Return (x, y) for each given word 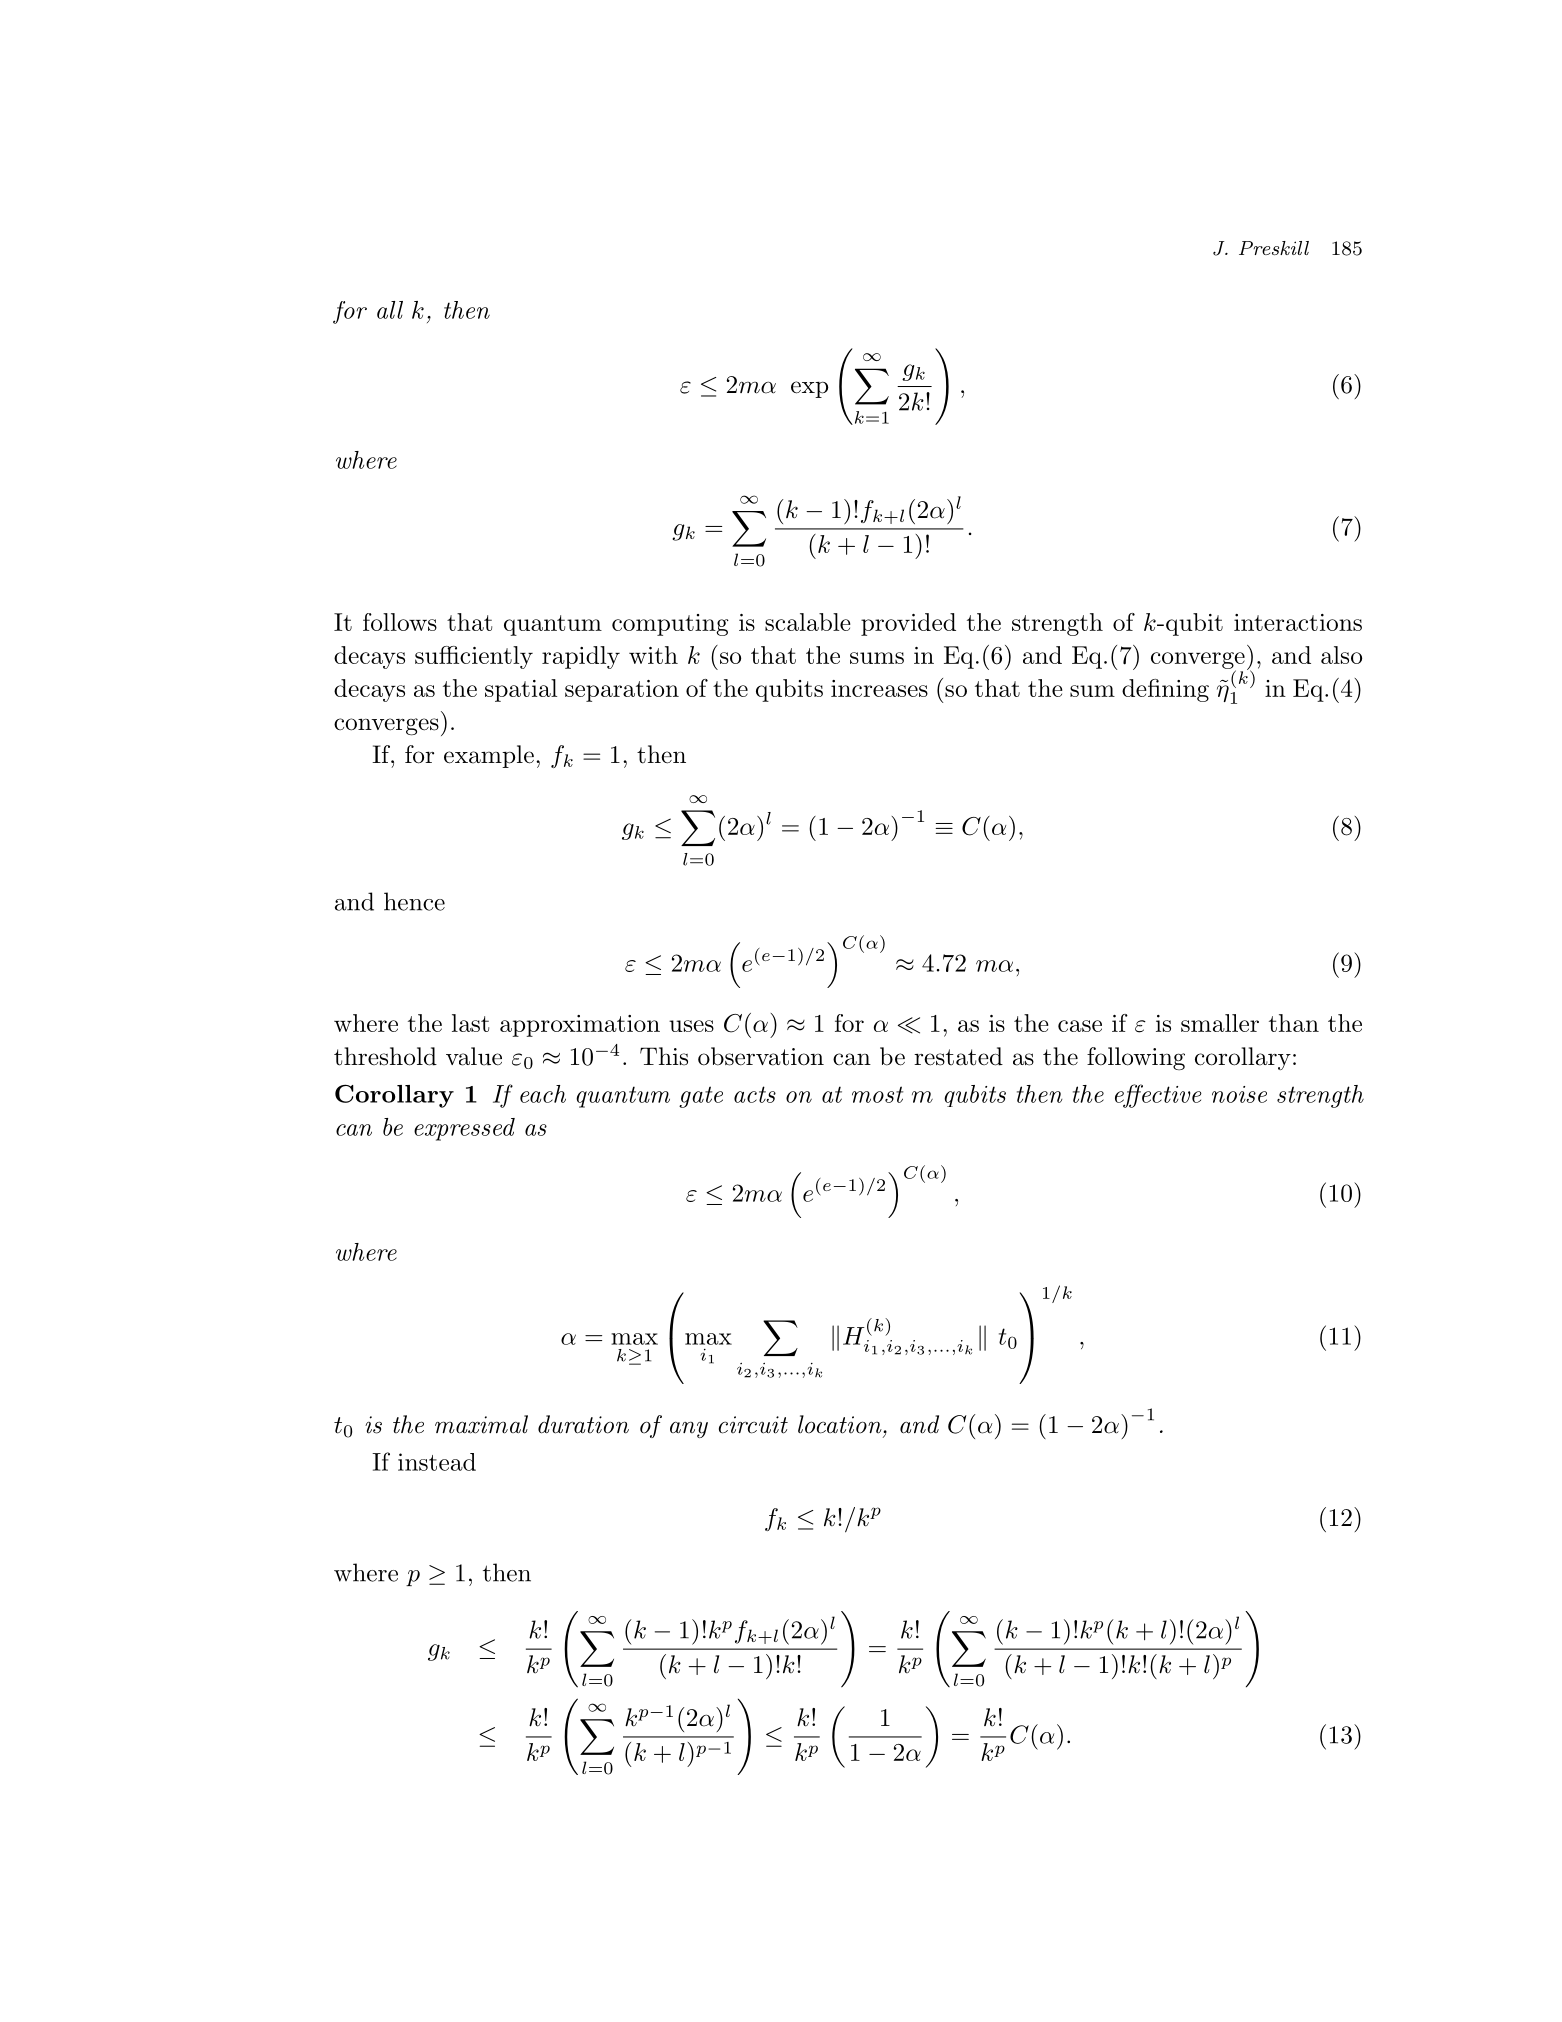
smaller (1220, 1023)
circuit (753, 1425)
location (841, 1424)
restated (958, 1056)
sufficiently (474, 657)
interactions (1298, 622)
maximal (481, 1424)
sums (877, 658)
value (474, 1056)
